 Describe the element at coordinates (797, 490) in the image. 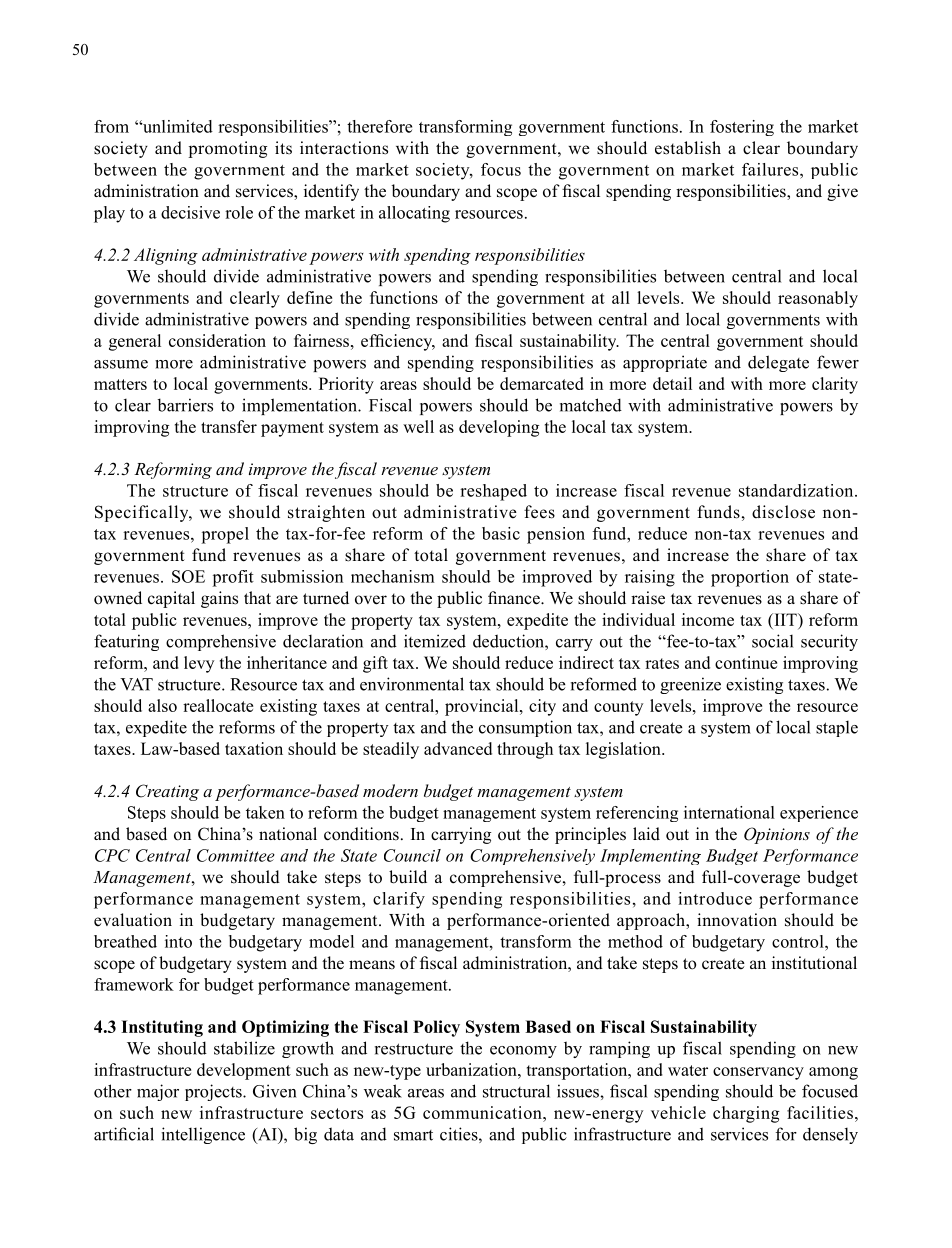

I see `standardization` at that location.
